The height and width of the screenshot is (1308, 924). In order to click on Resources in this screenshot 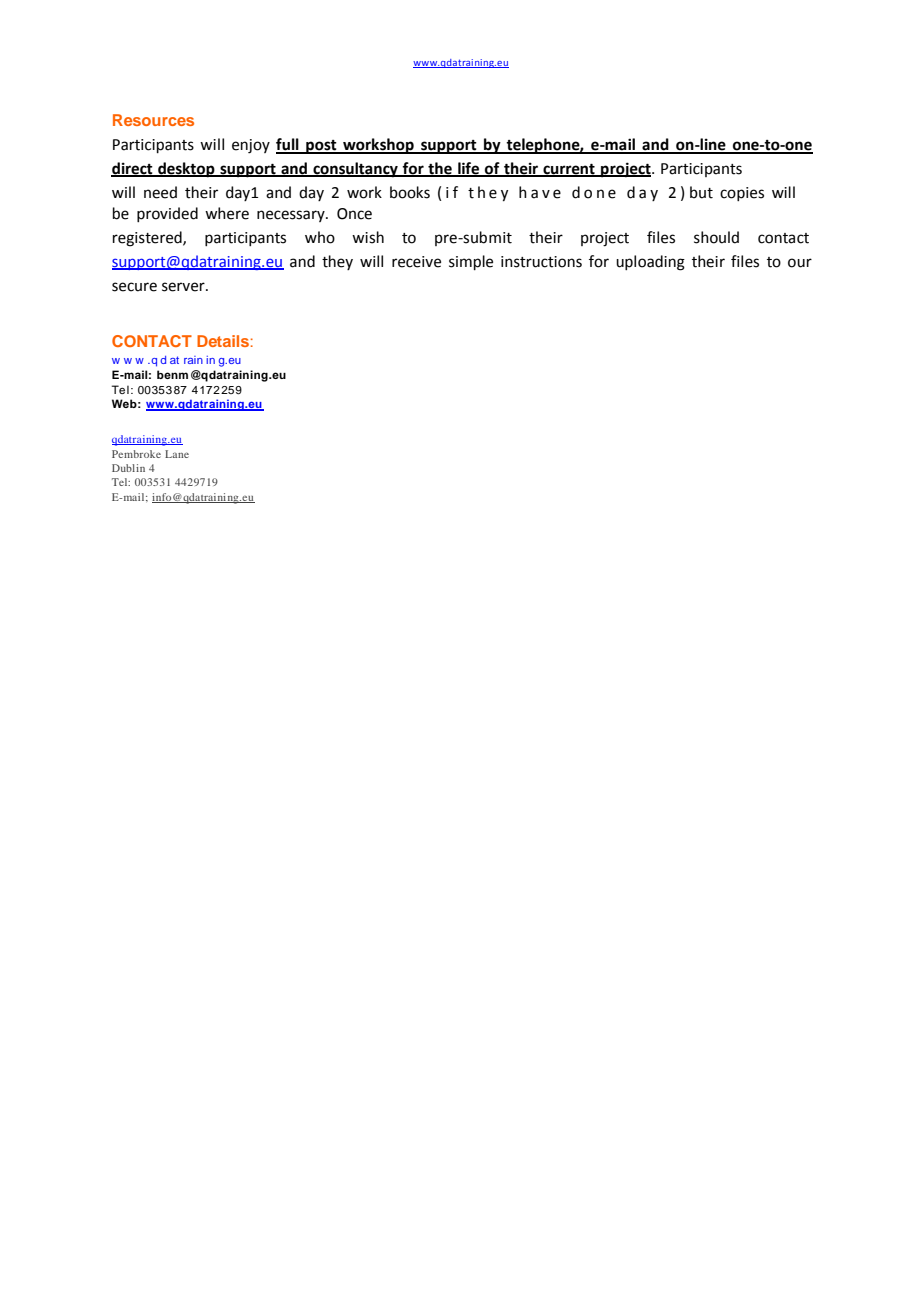, I will do `click(153, 120)`.
